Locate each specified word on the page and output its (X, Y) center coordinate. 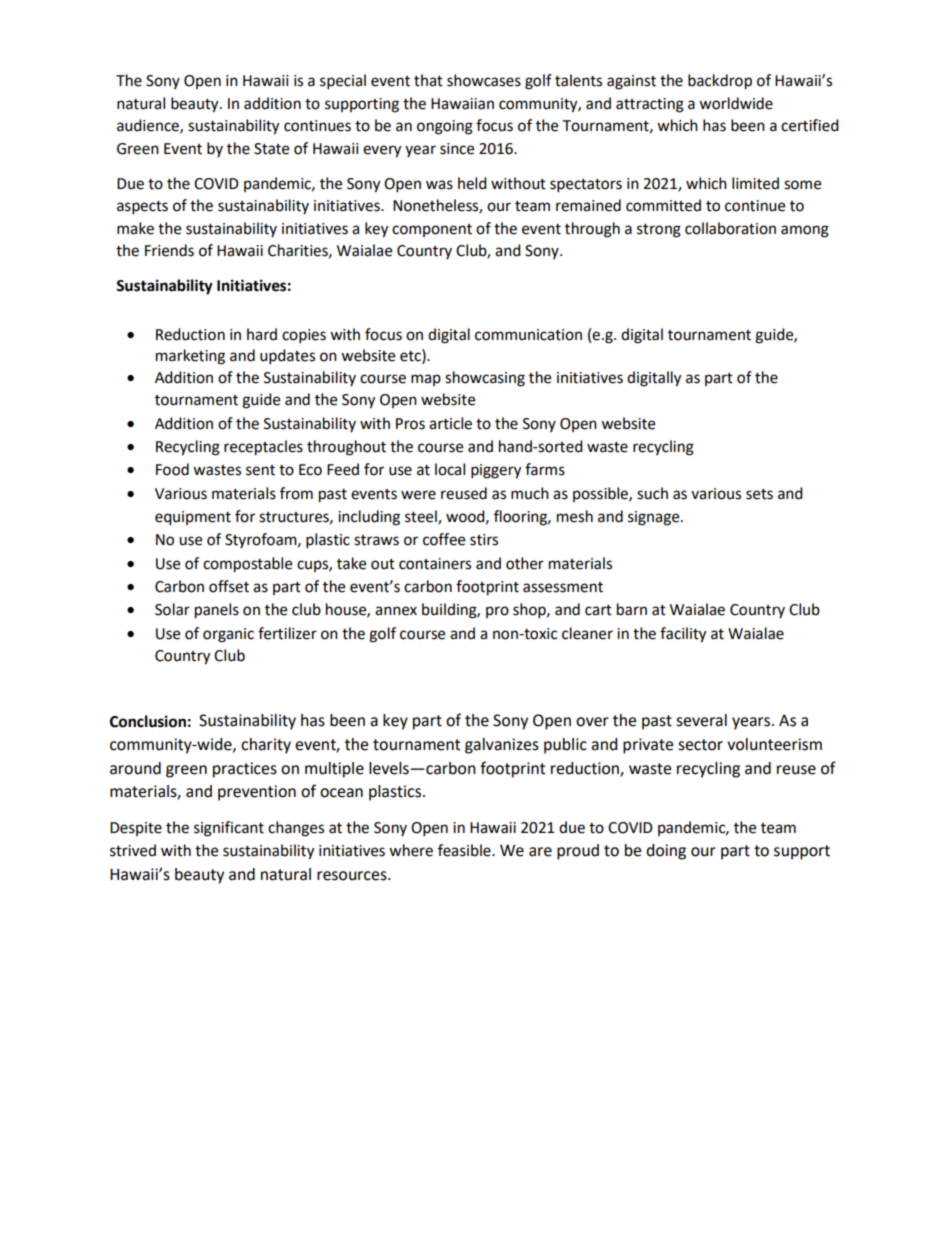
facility (683, 635)
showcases (484, 80)
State (271, 149)
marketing (190, 357)
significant (229, 829)
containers (435, 564)
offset (229, 586)
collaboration (730, 228)
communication (528, 335)
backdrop (720, 82)
